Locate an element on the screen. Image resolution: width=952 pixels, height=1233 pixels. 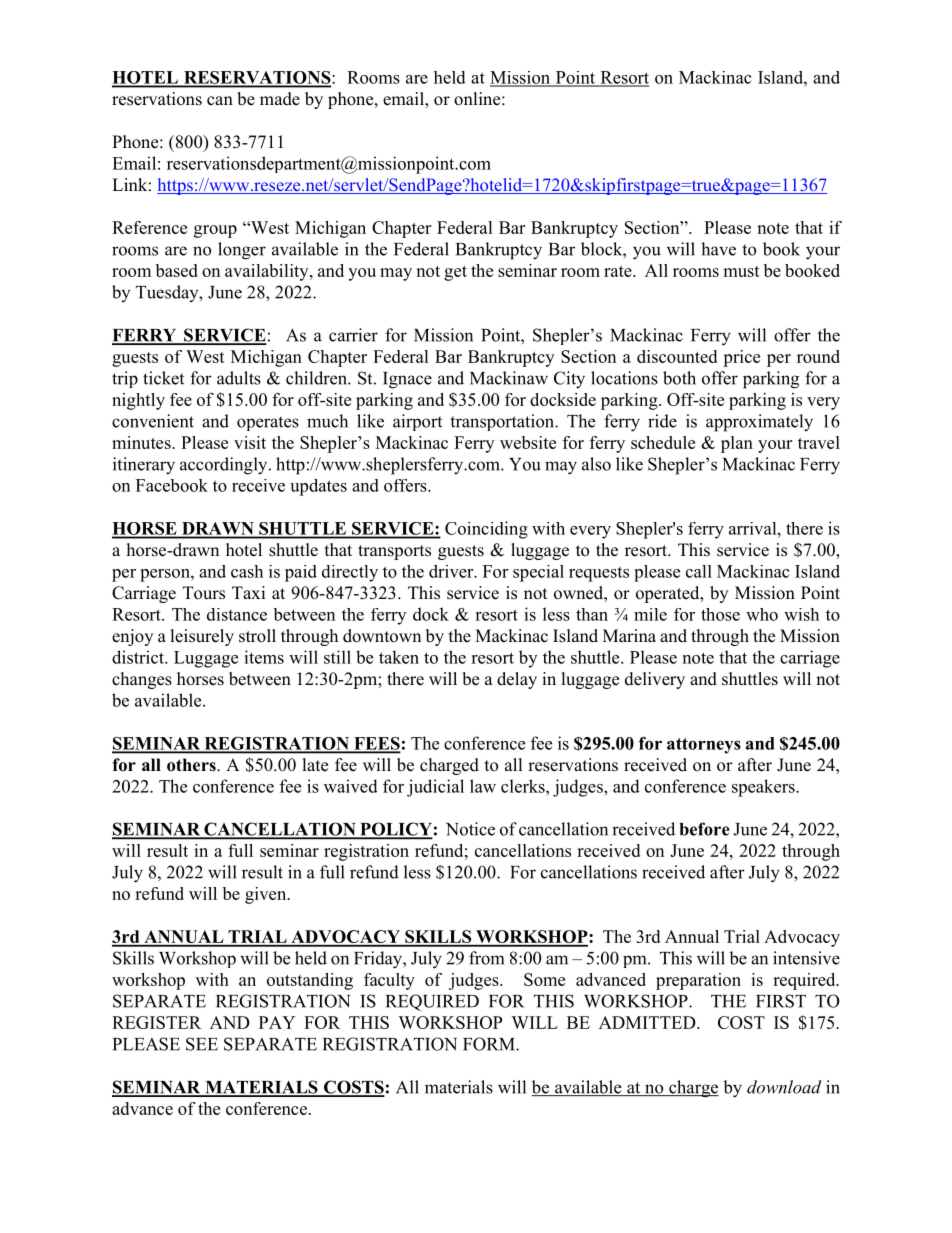
visit is located at coordinates (250, 442).
